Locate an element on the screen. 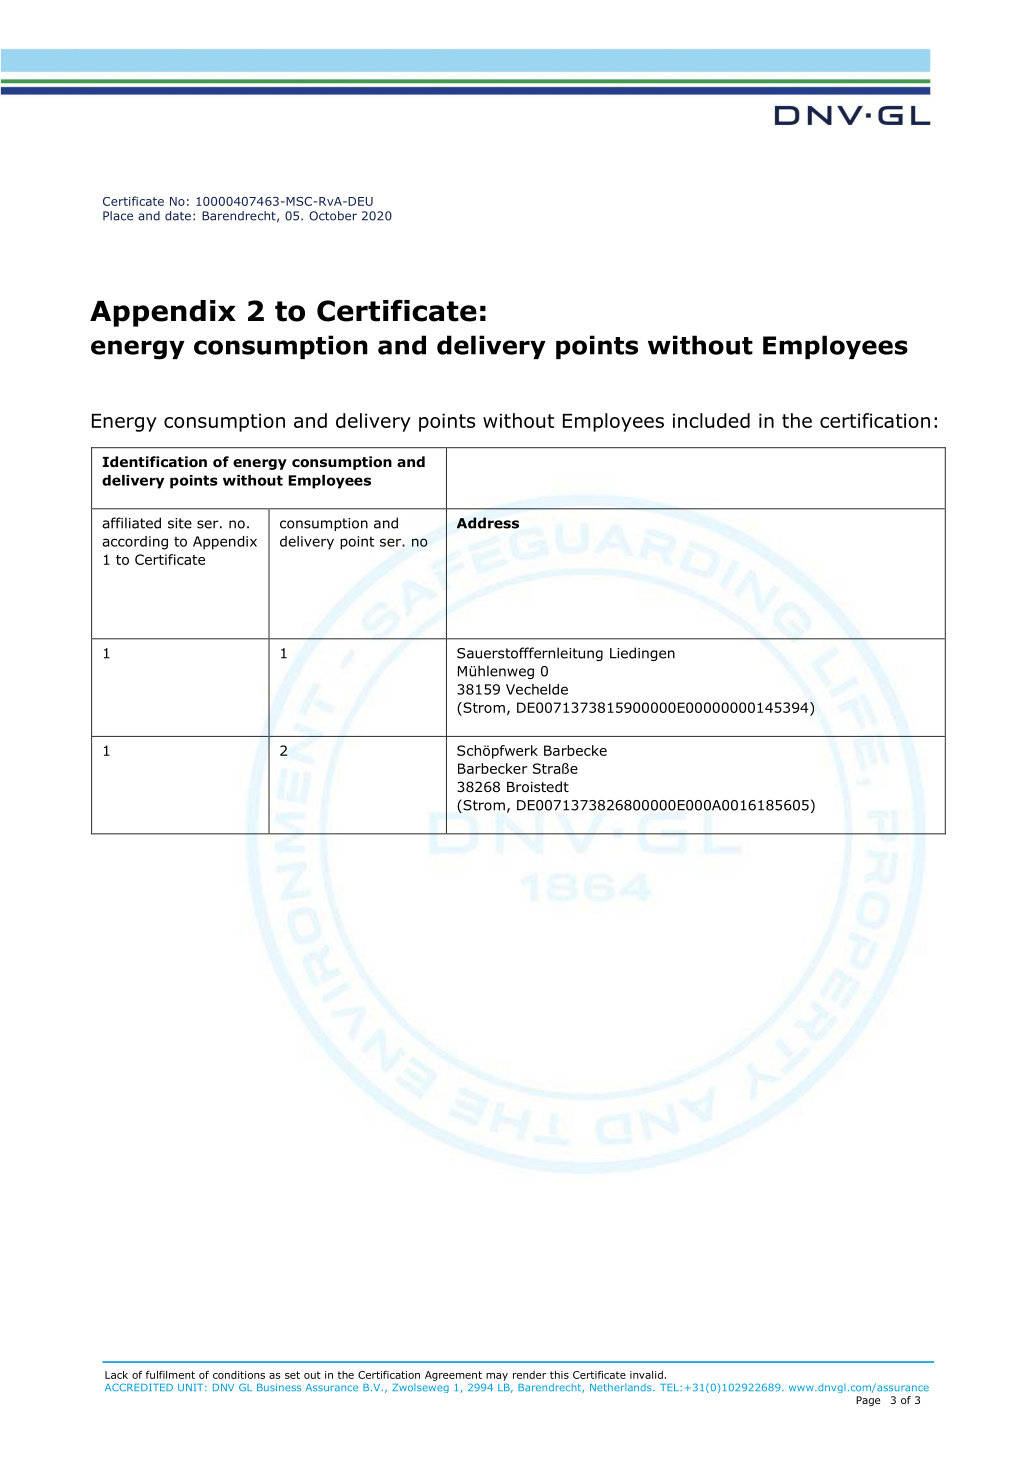  October is located at coordinates (333, 216).
